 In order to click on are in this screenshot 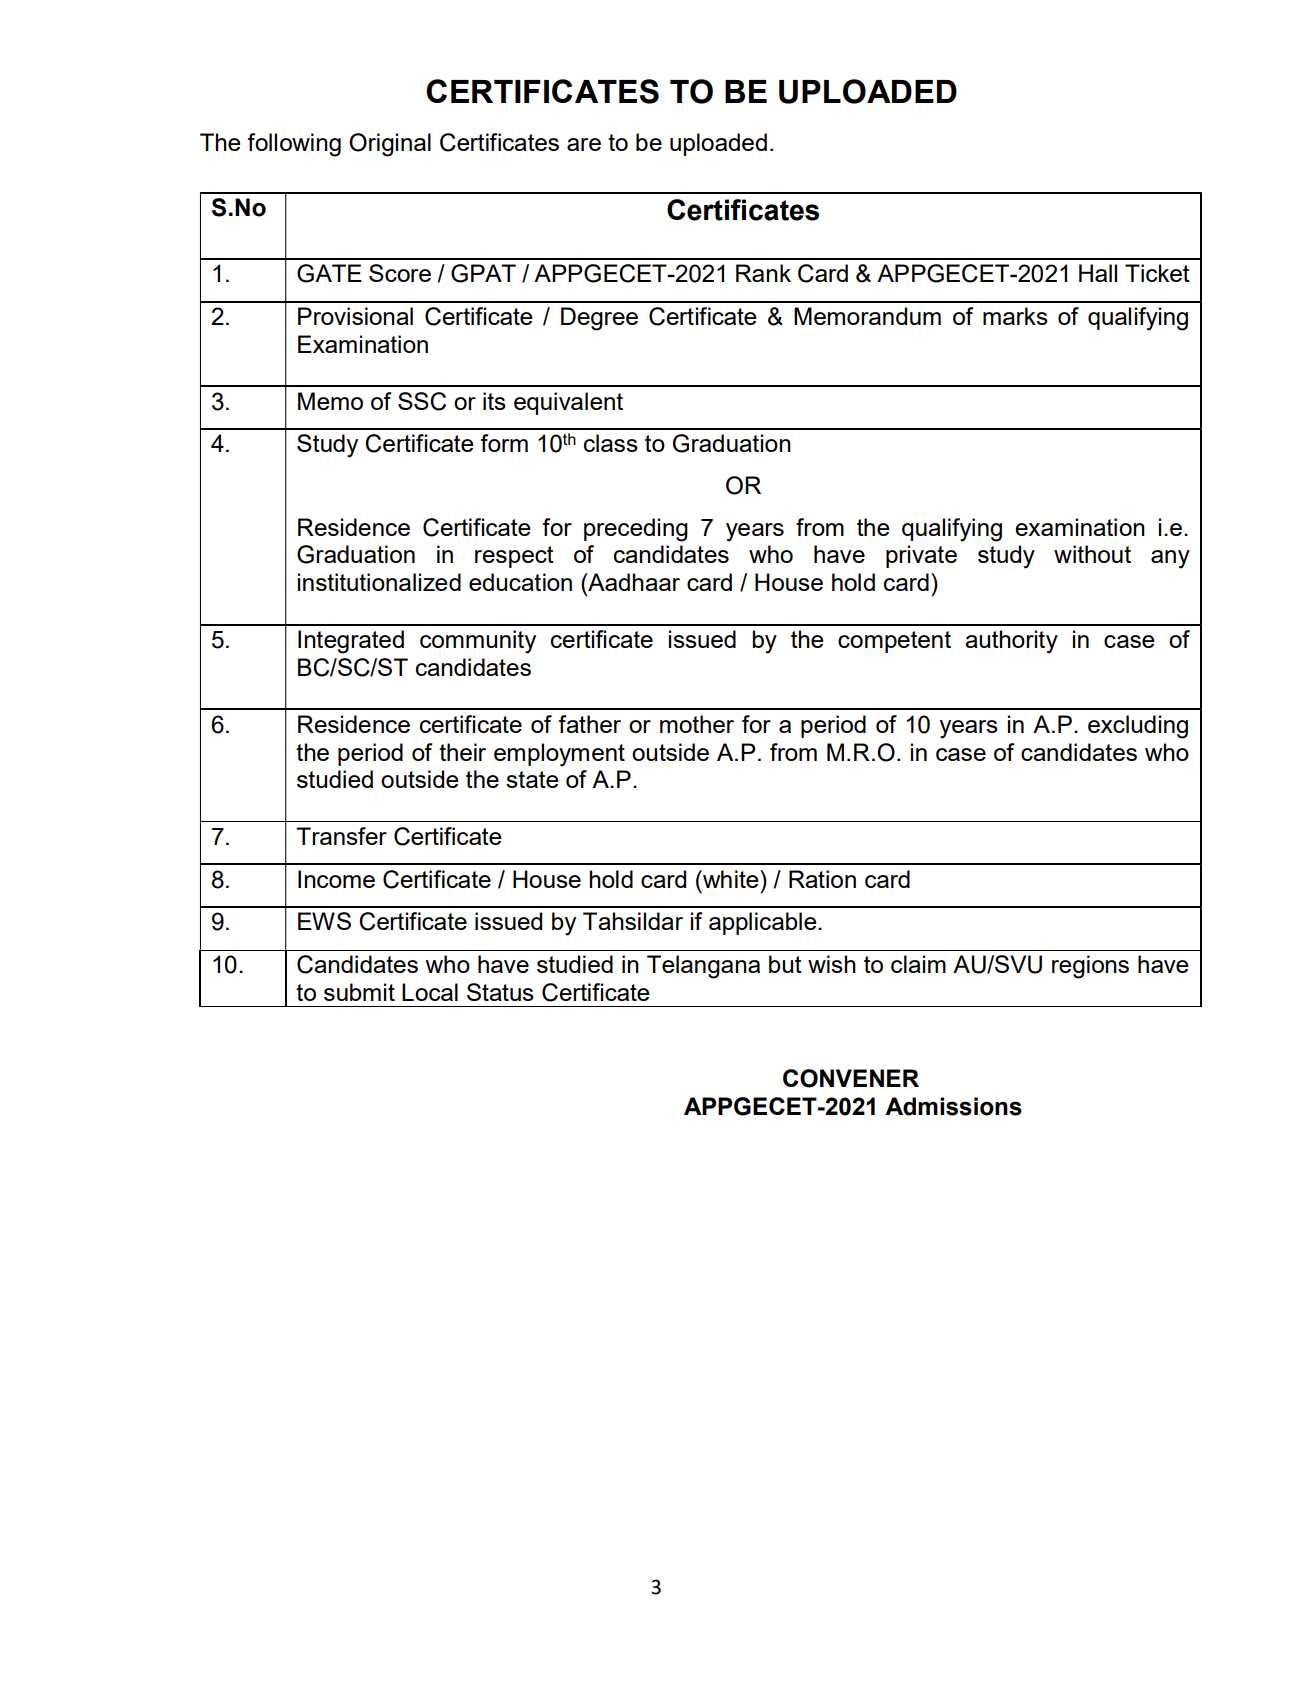, I will do `click(584, 144)`.
